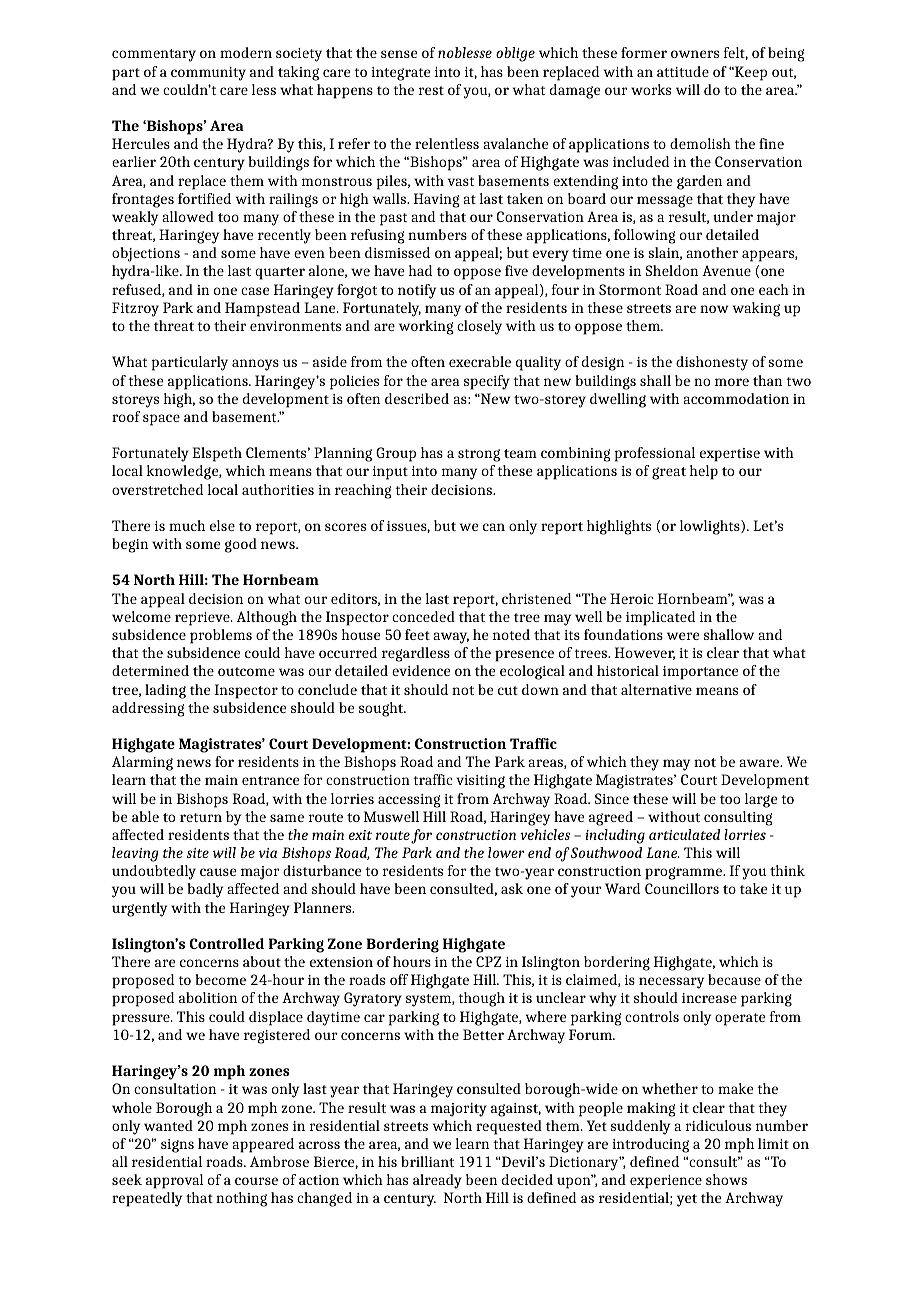  I want to click on visiting, so click(480, 782).
